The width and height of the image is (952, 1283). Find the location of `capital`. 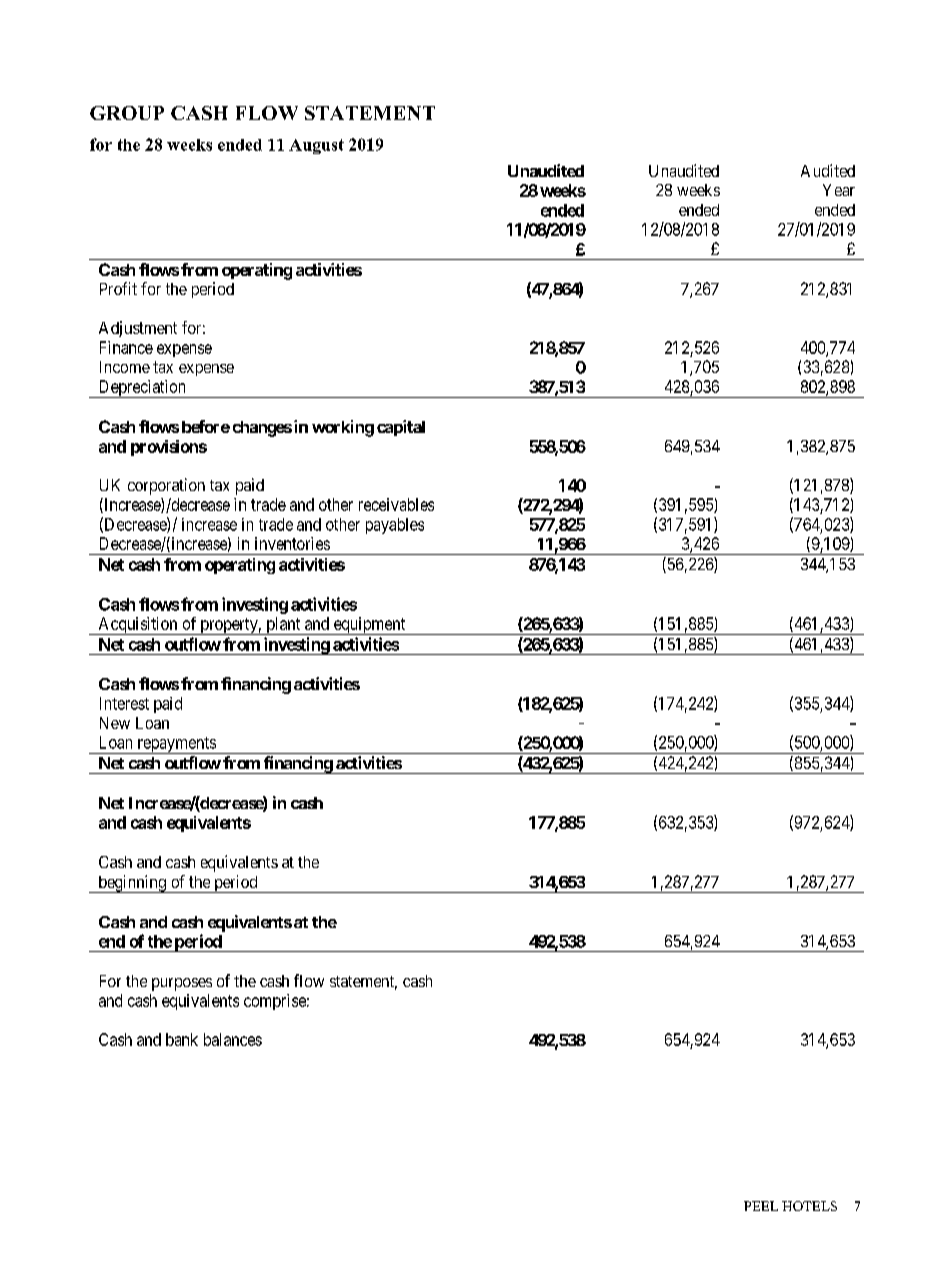

capital is located at coordinates (401, 428).
